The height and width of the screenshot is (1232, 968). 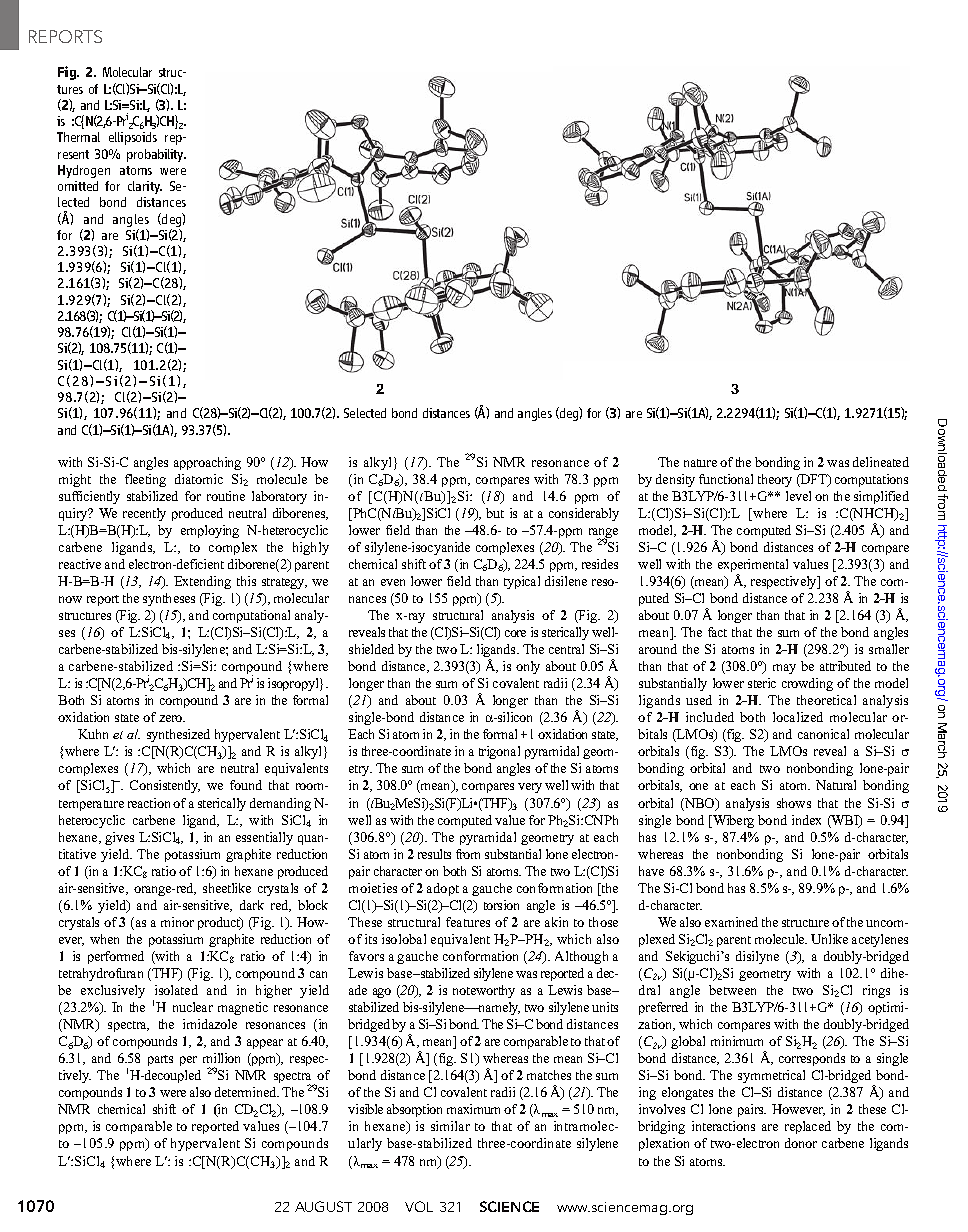 What do you see at coordinates (145, 187) in the screenshot?
I see `clarity` at bounding box center [145, 187].
